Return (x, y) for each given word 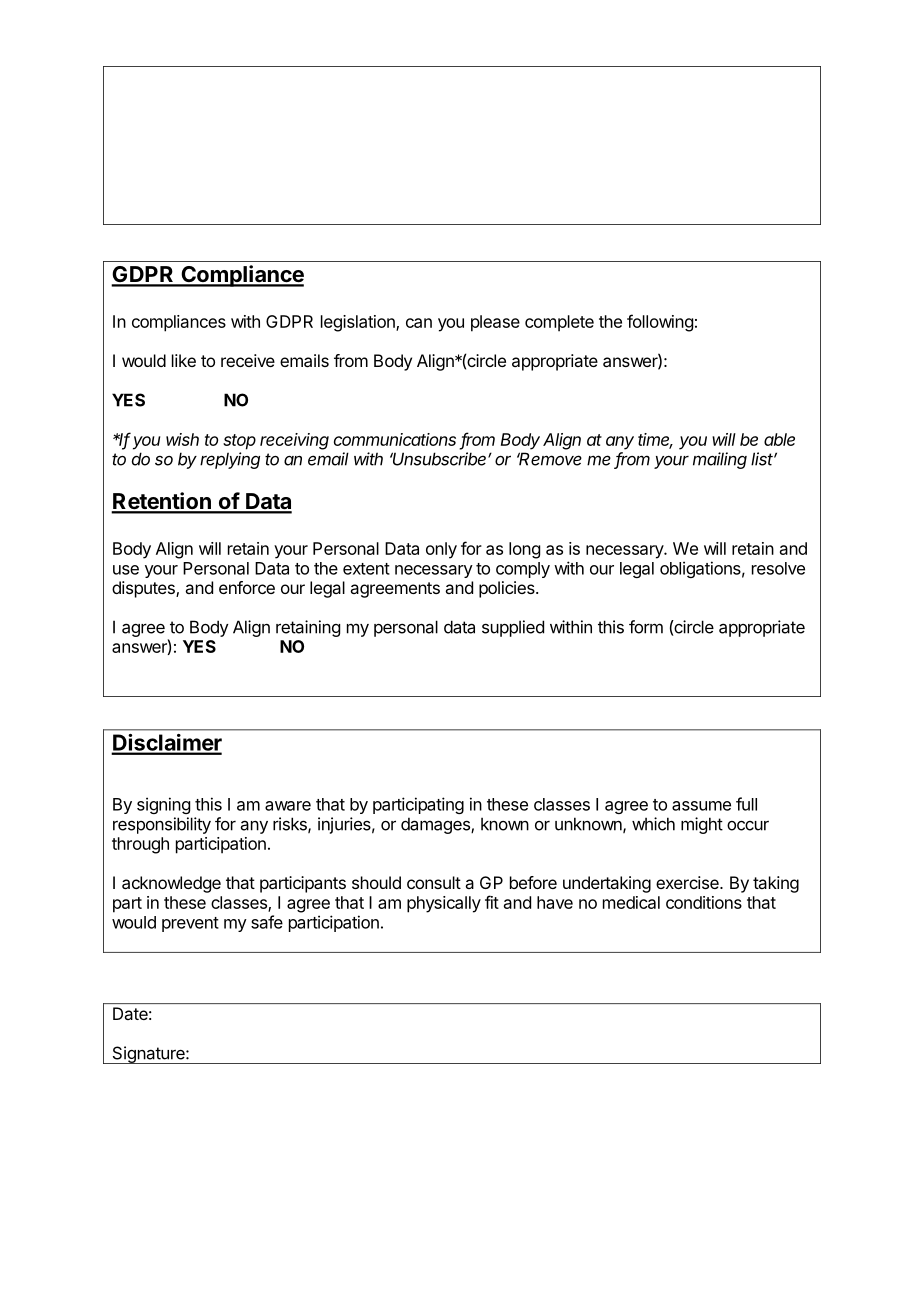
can (419, 323)
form (646, 627)
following (660, 323)
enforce (247, 587)
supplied (513, 628)
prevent (190, 924)
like (184, 360)
